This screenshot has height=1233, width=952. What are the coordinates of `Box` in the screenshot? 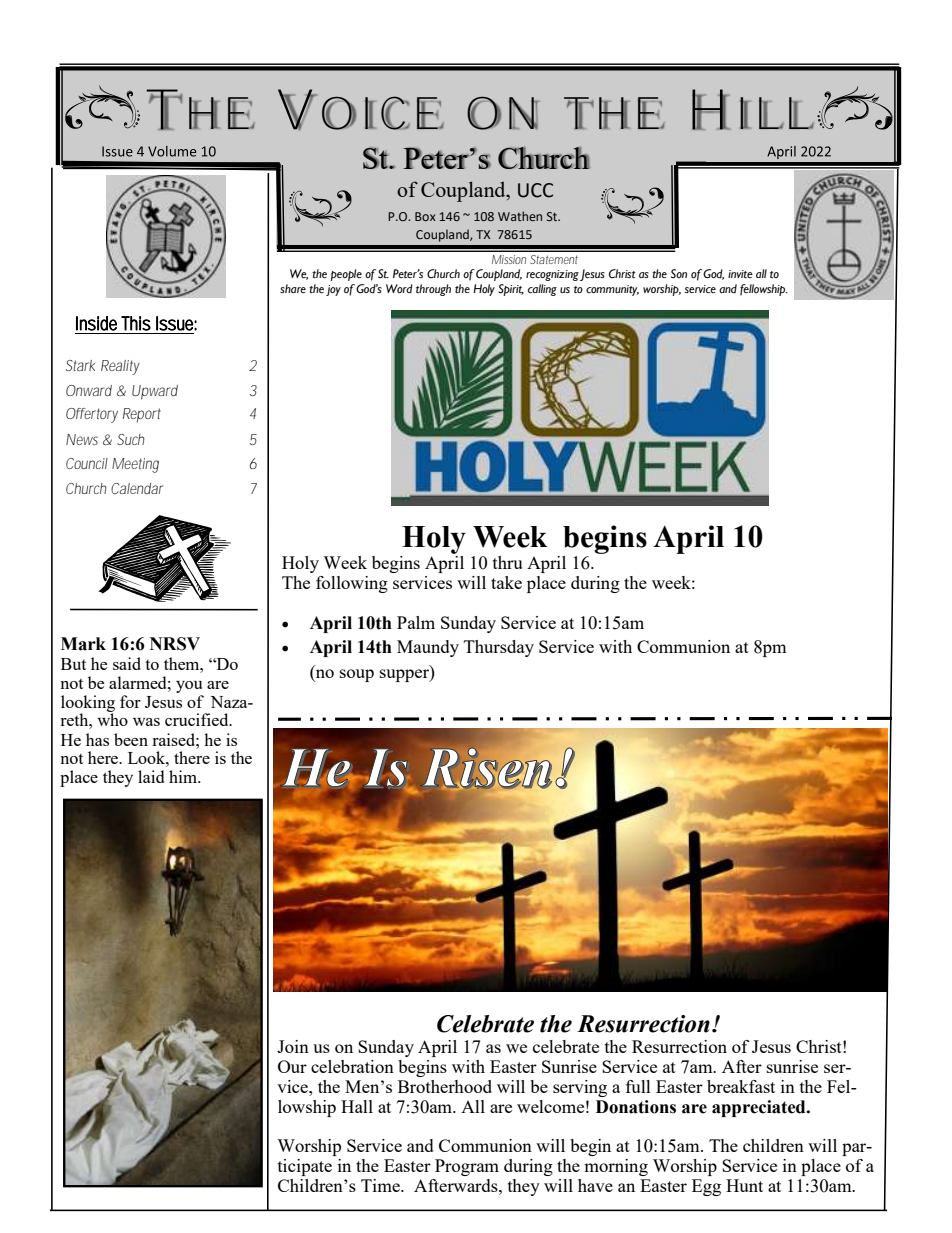 It's located at (425, 216).
